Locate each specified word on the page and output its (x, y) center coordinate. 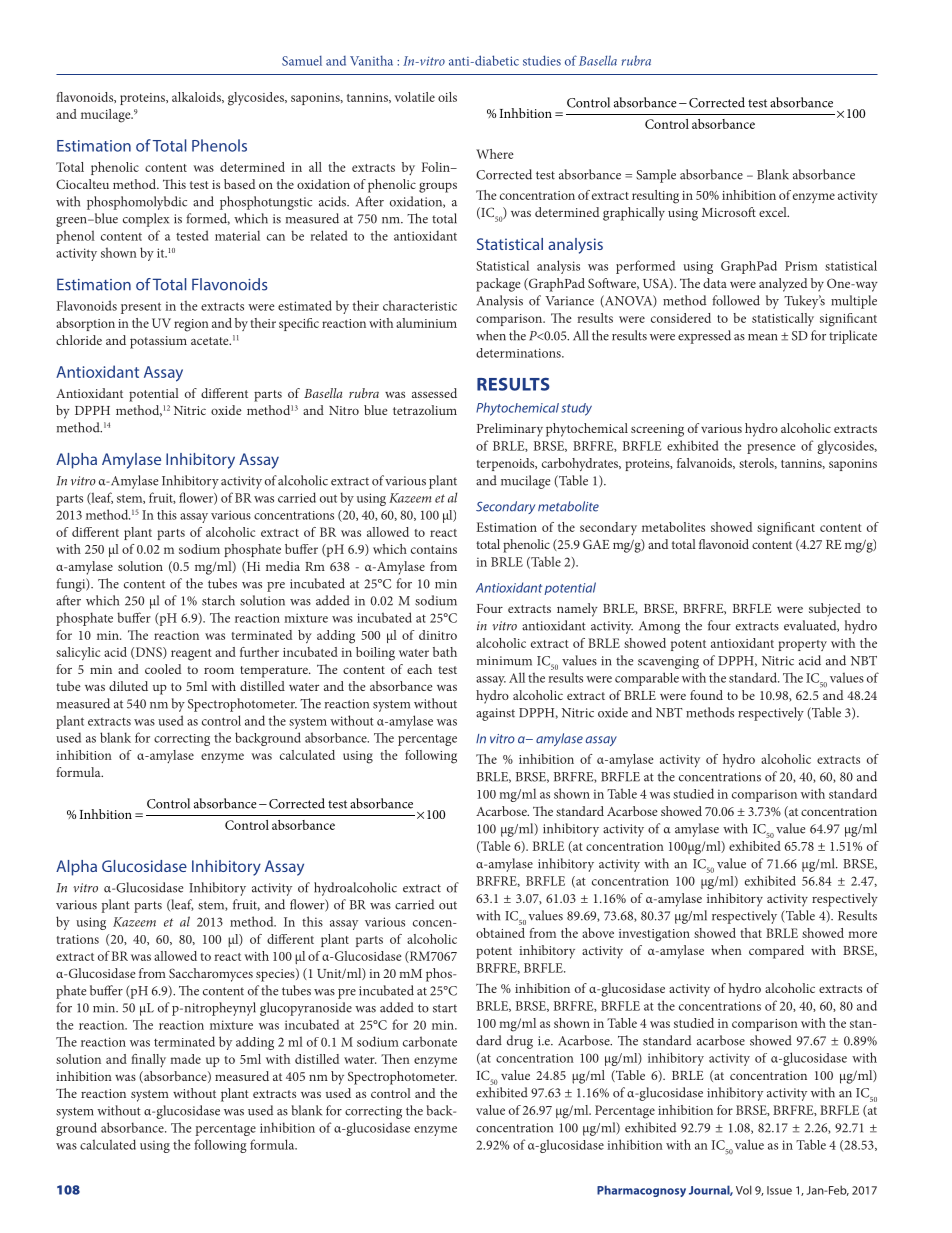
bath (445, 652)
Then (395, 1059)
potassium (158, 342)
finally (148, 1060)
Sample (656, 176)
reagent (191, 655)
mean (762, 337)
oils (447, 97)
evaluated (811, 626)
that (751, 933)
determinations (519, 353)
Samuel (302, 61)
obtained (500, 933)
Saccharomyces (211, 975)
